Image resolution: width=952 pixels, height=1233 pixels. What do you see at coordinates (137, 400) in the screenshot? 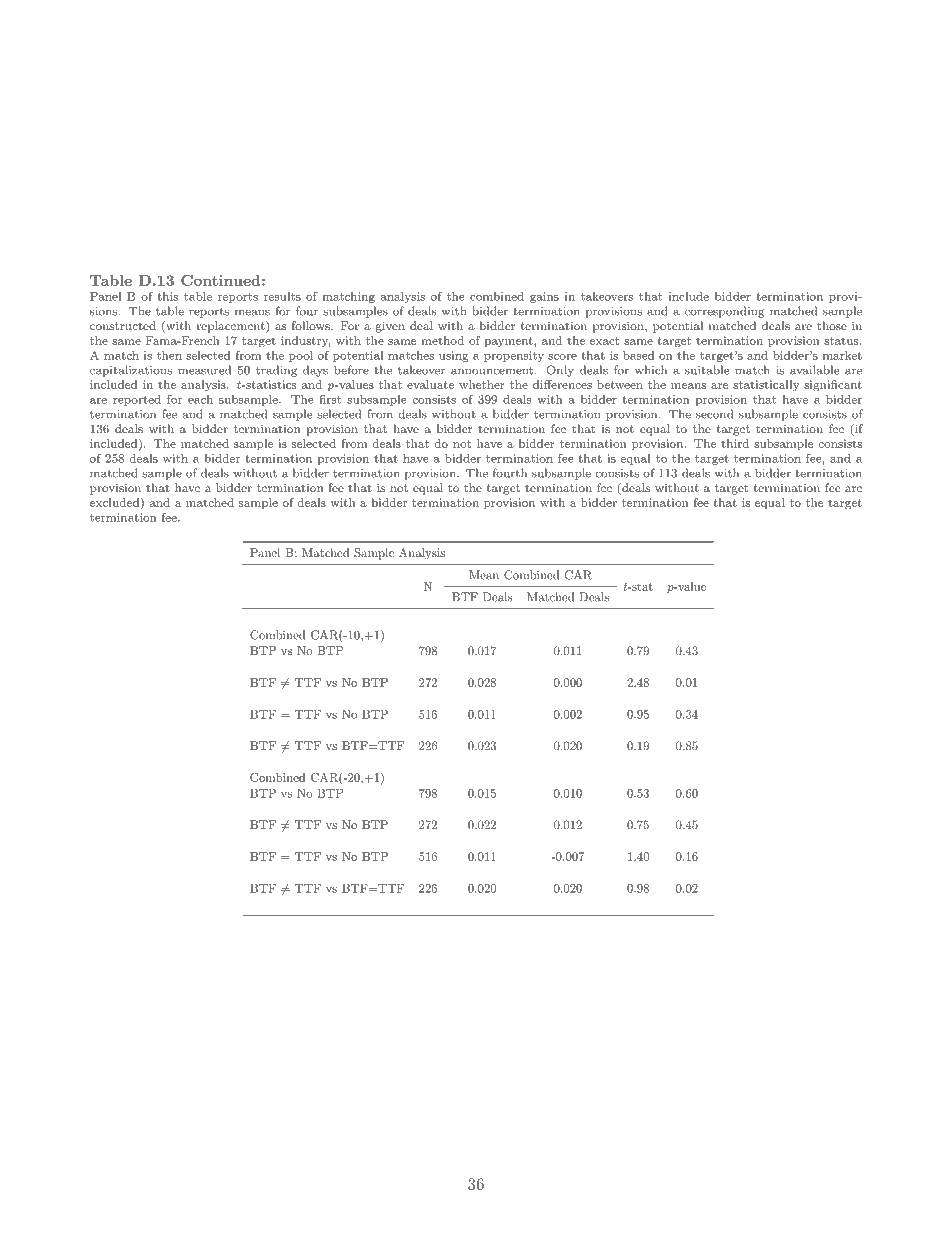
I see `reported` at bounding box center [137, 400].
